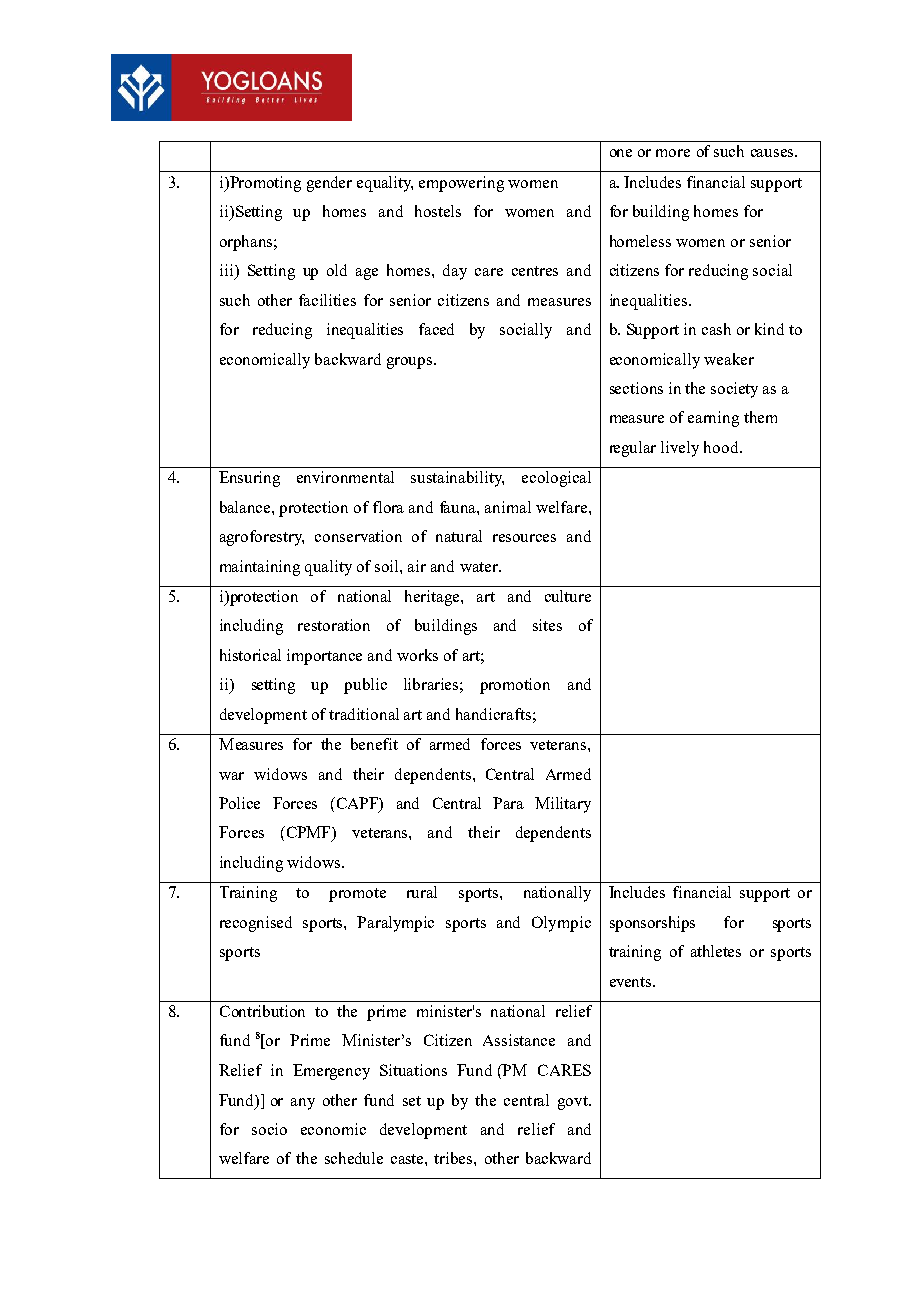  Describe the element at coordinates (454, 1158) in the screenshot. I see `tribes` at that location.
